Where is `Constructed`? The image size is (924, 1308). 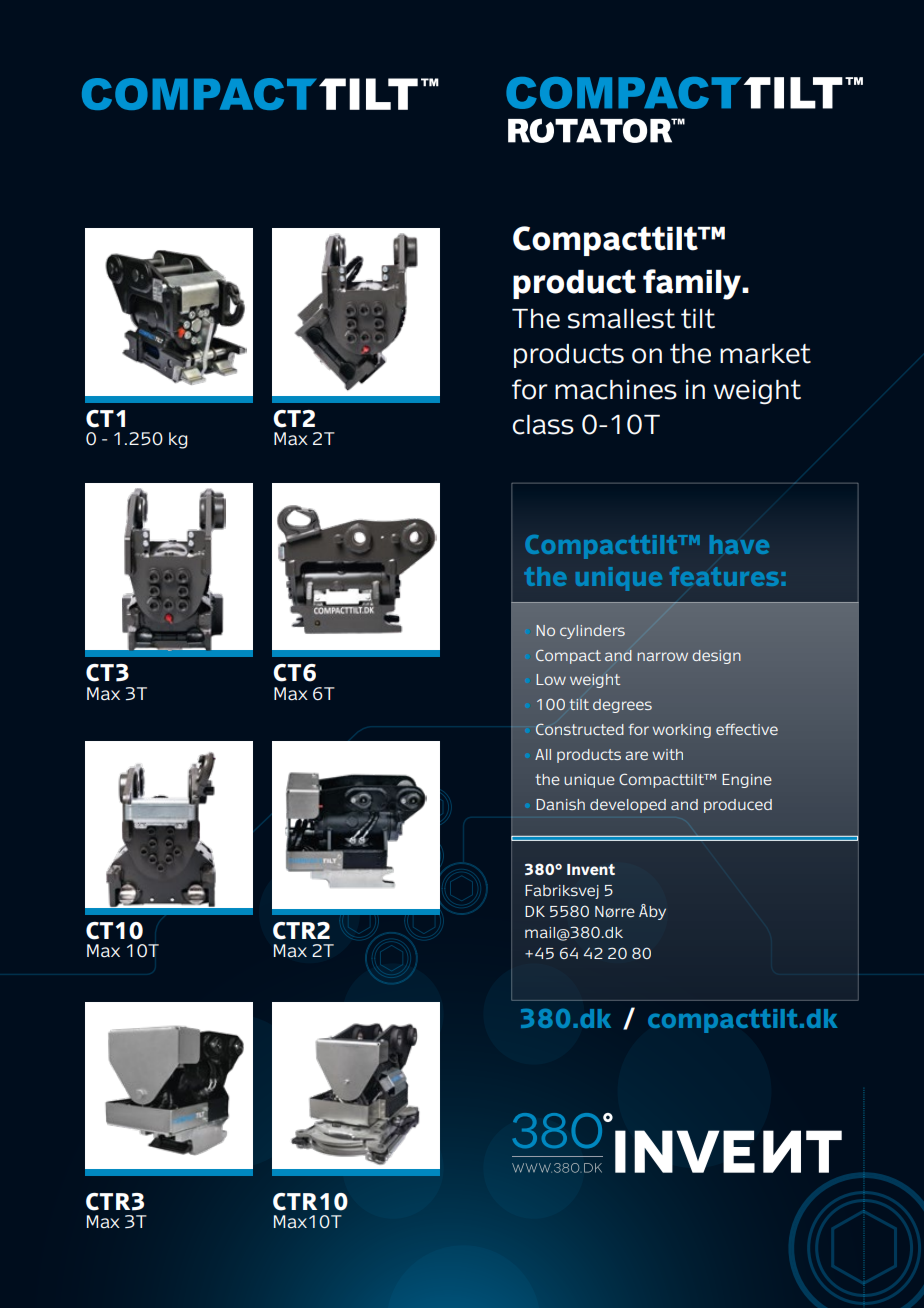 Constructed is located at coordinates (580, 729).
